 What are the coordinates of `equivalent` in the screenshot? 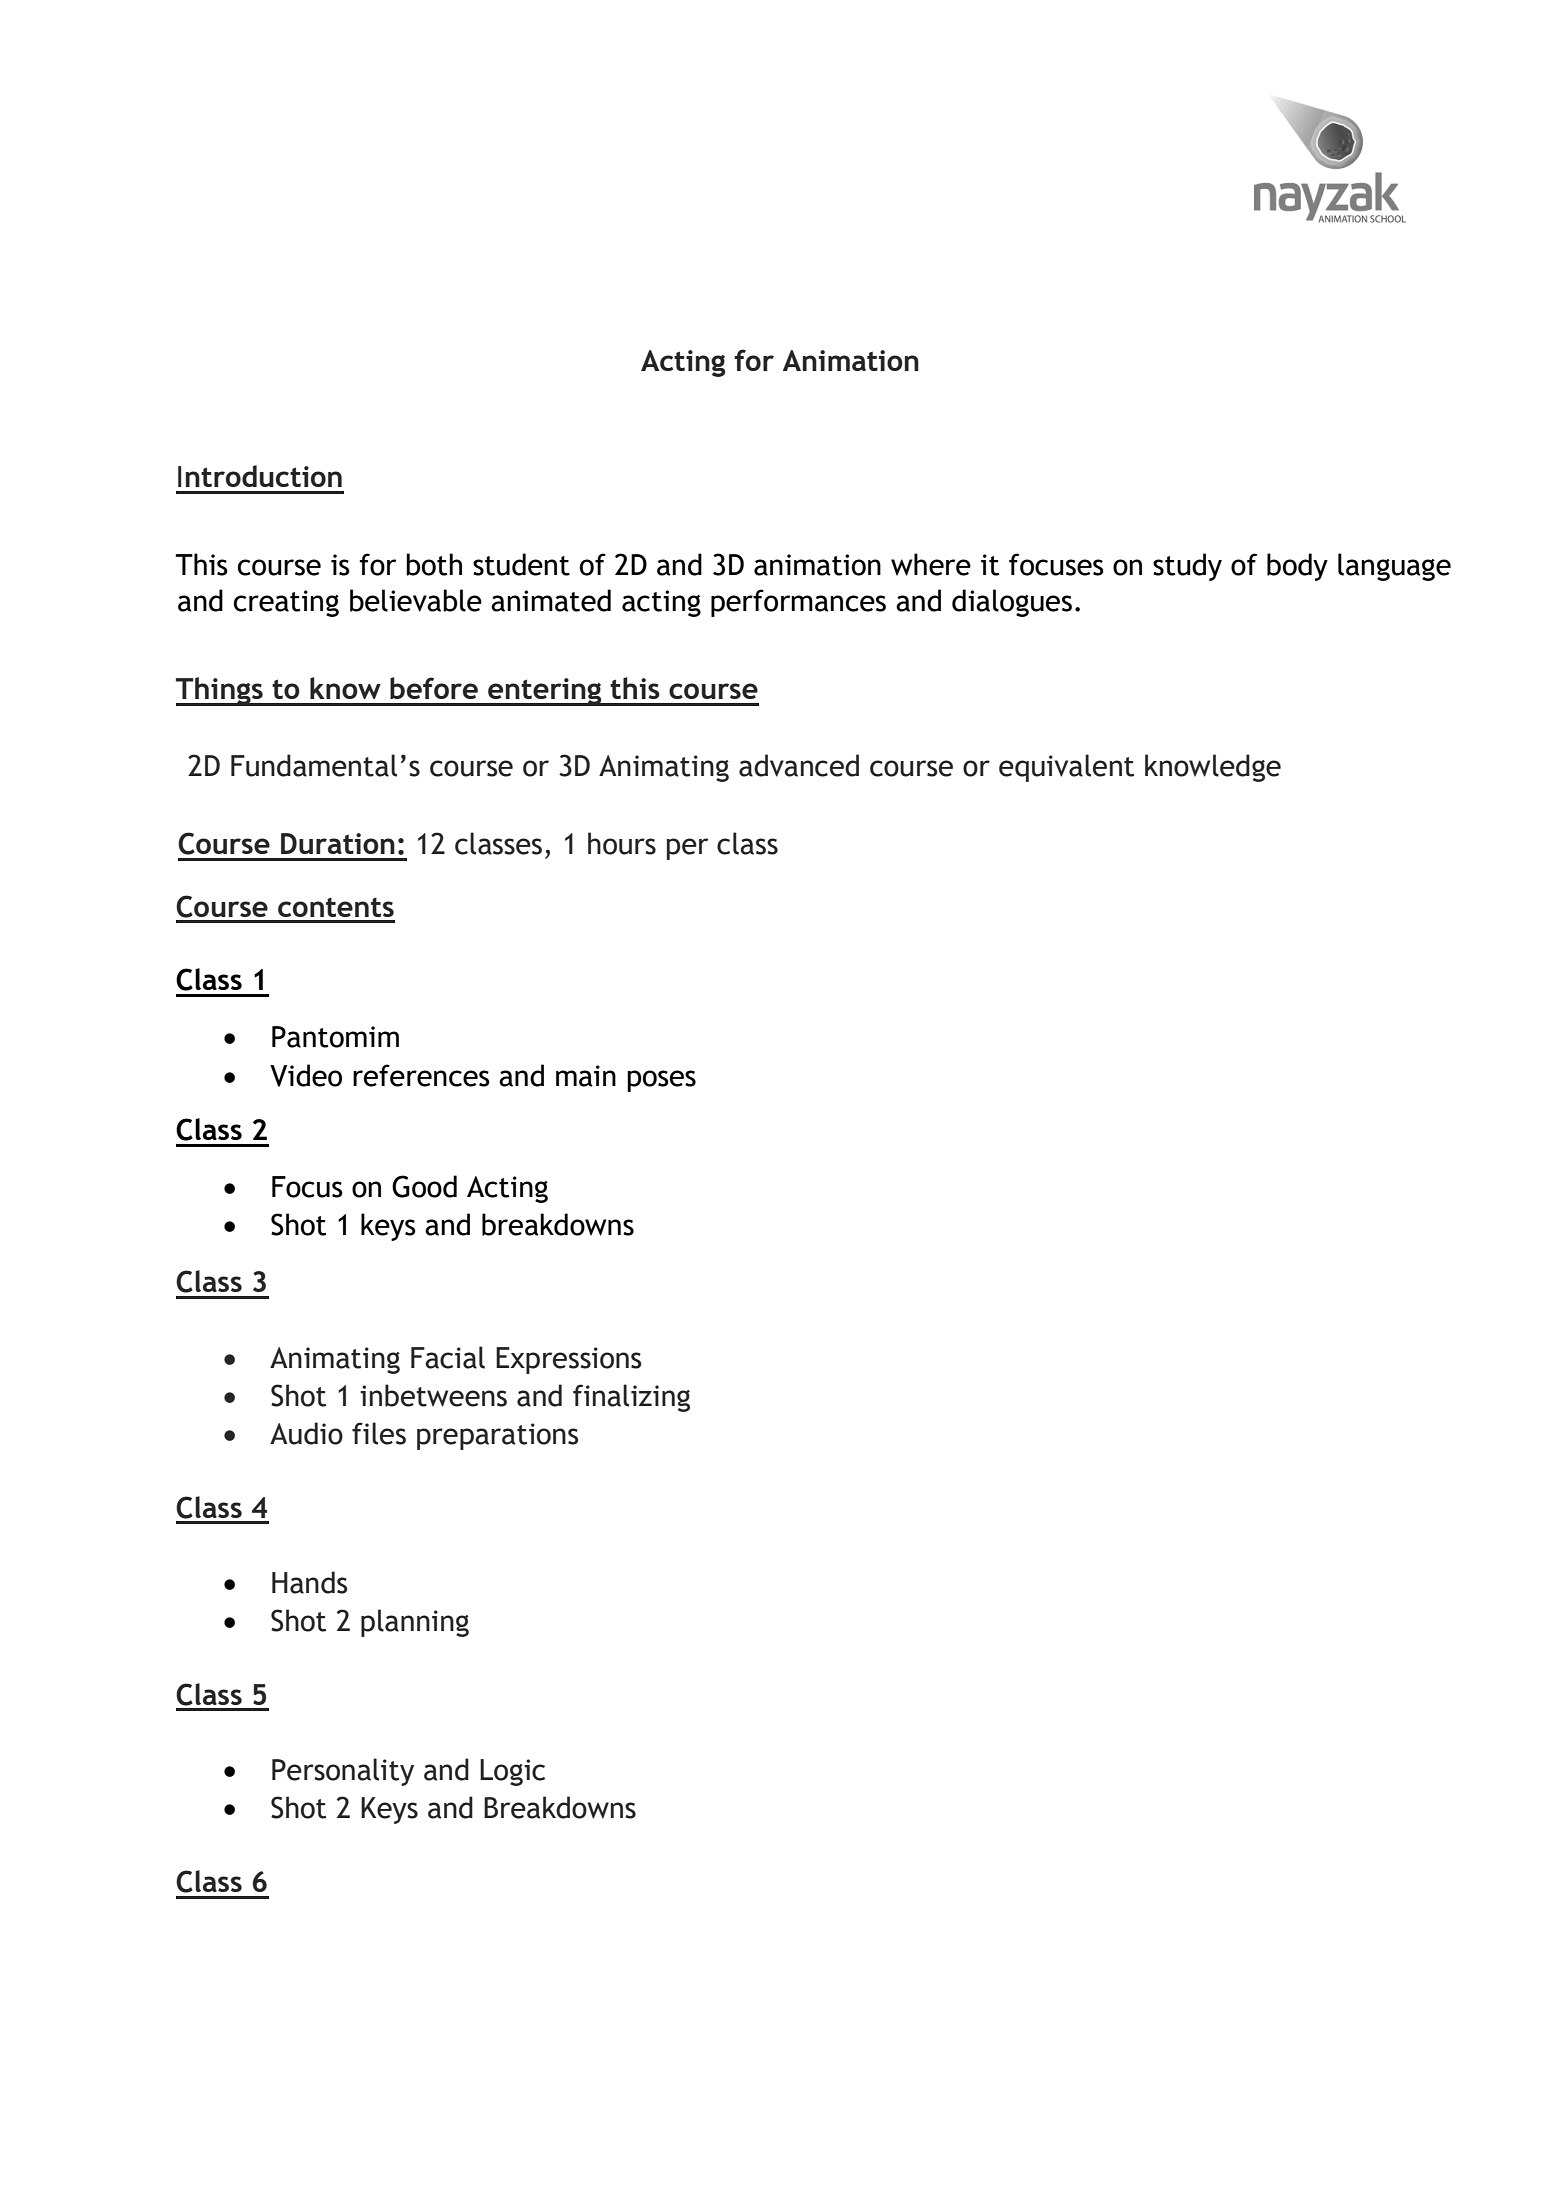 It's located at (1066, 768).
